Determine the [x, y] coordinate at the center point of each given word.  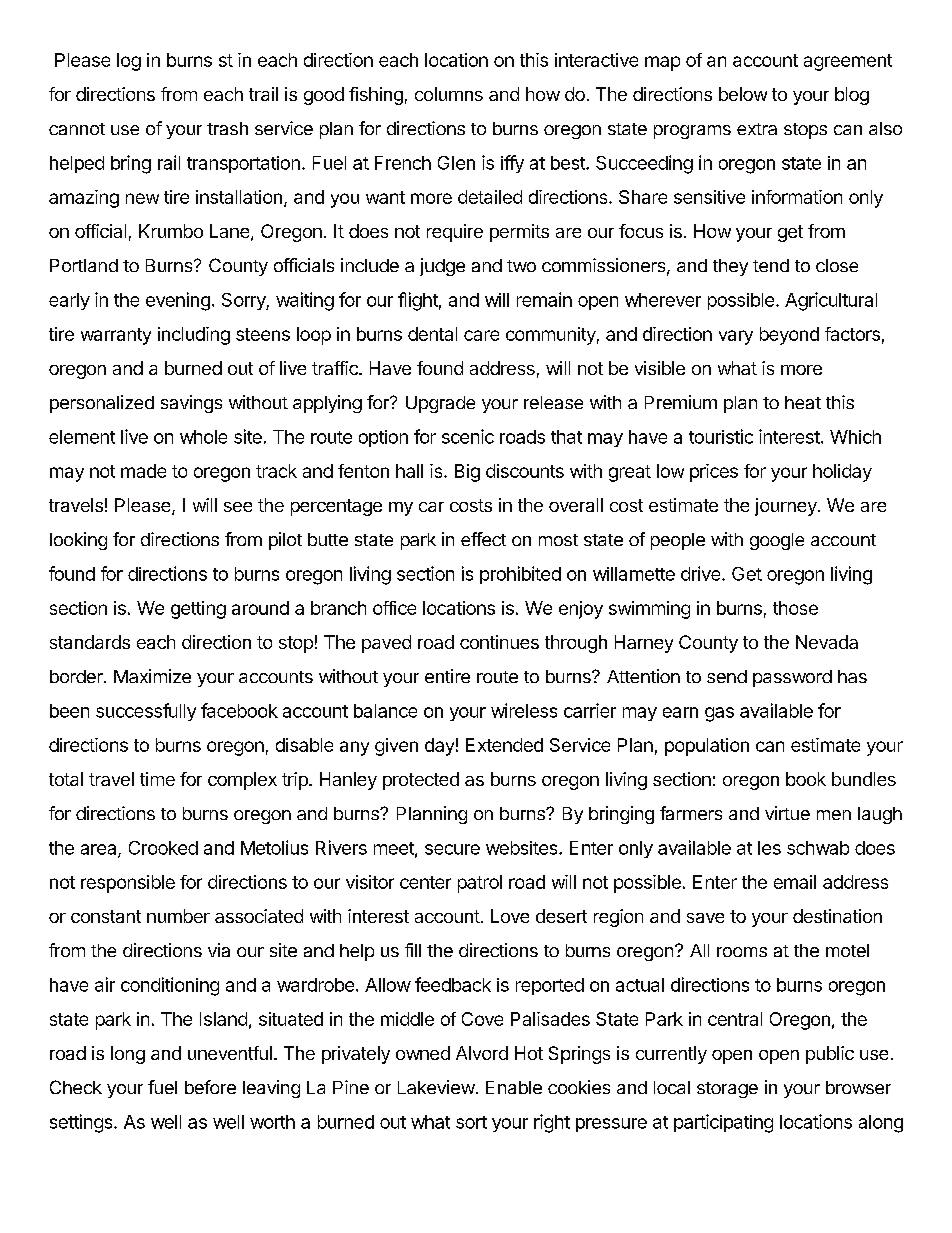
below [743, 94]
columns [449, 94]
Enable [514, 1087]
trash [227, 128]
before [210, 1087]
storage [727, 1090]
